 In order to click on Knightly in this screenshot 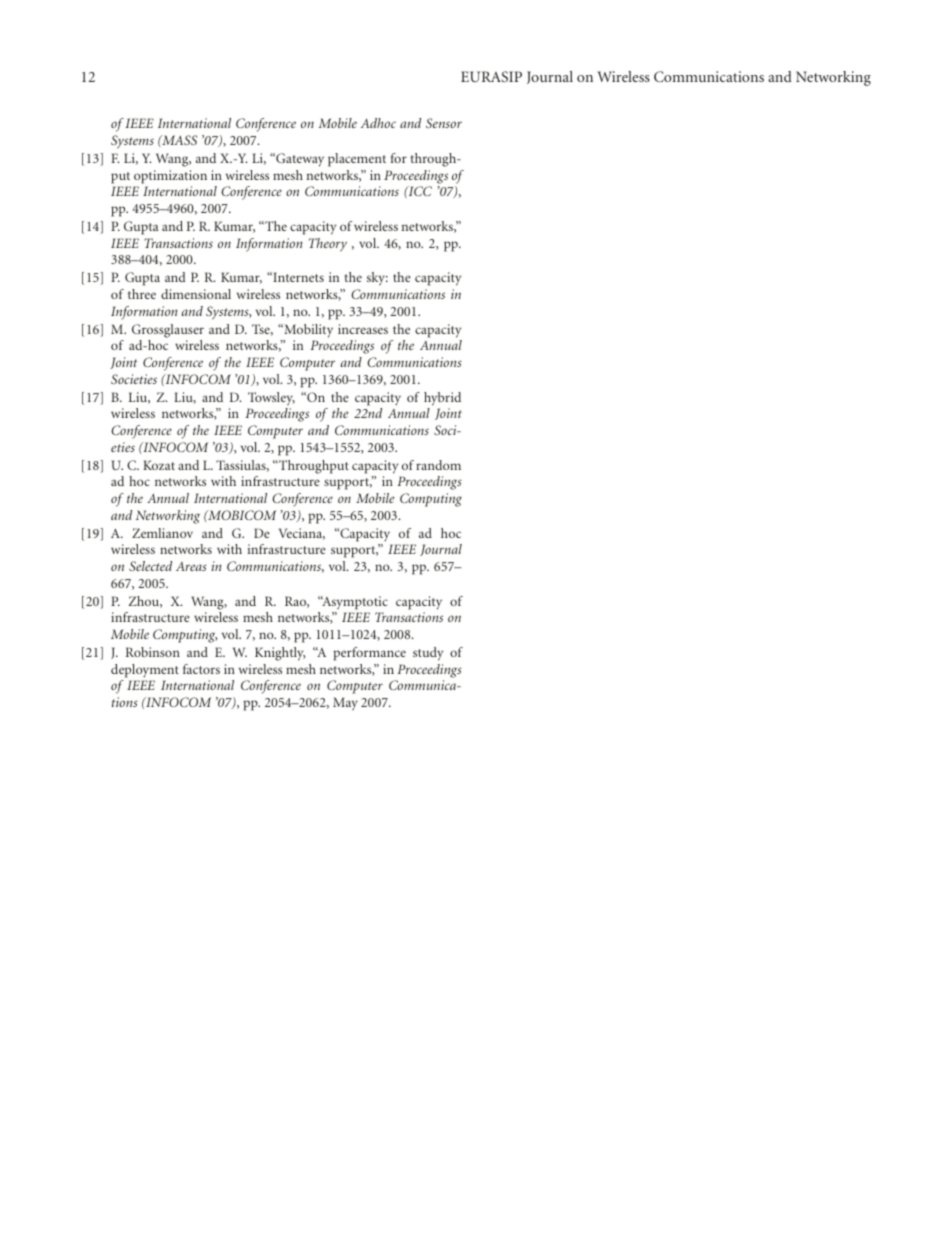, I will do `click(280, 654)`.
